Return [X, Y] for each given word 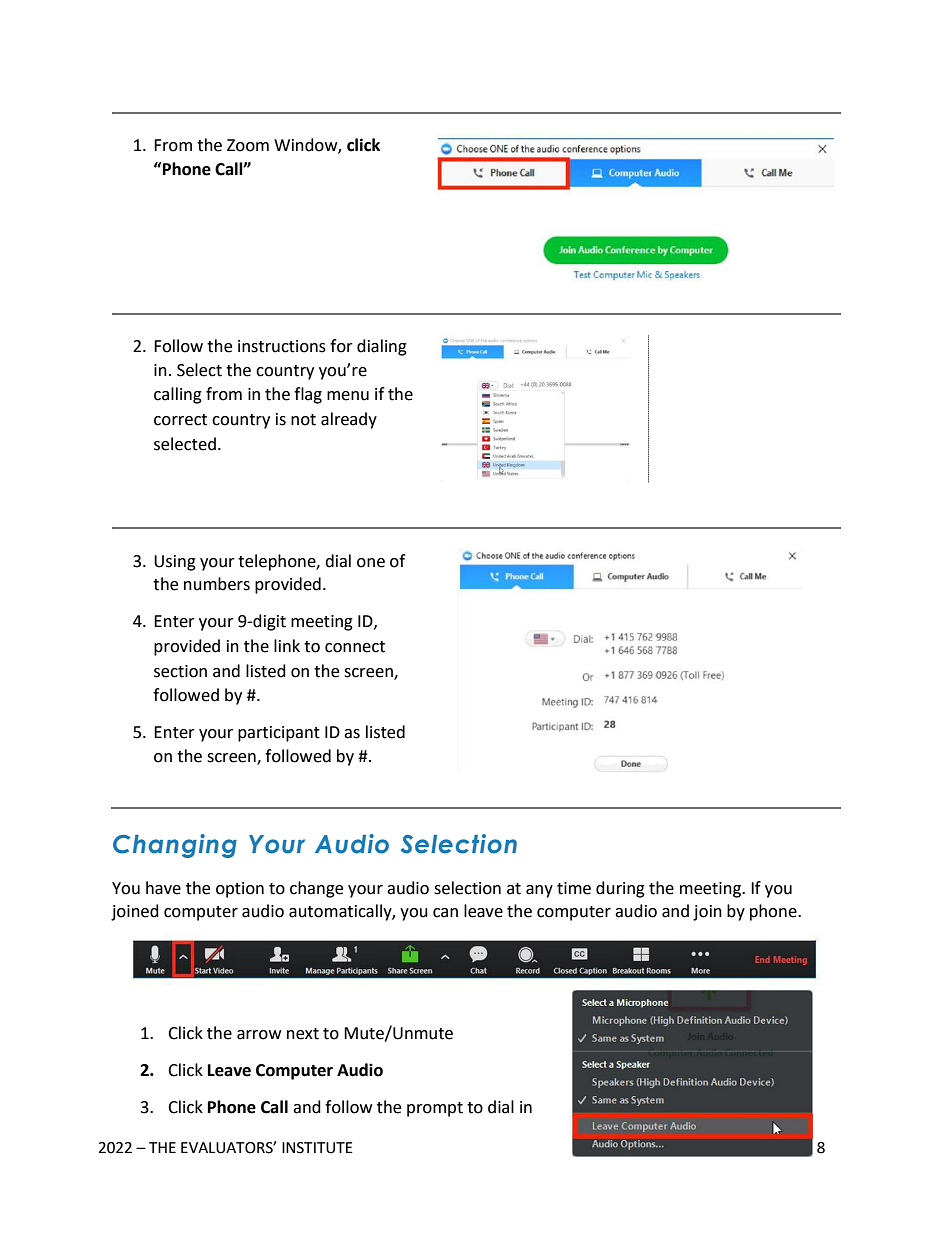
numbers [217, 584]
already [349, 420]
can [445, 913]
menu [348, 396]
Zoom [248, 145]
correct [180, 420]
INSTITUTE [317, 1148]
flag [308, 395]
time [574, 888]
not [303, 420]
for [341, 346]
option [240, 890]
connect [355, 647]
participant [279, 734]
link [287, 645]
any [539, 891]
